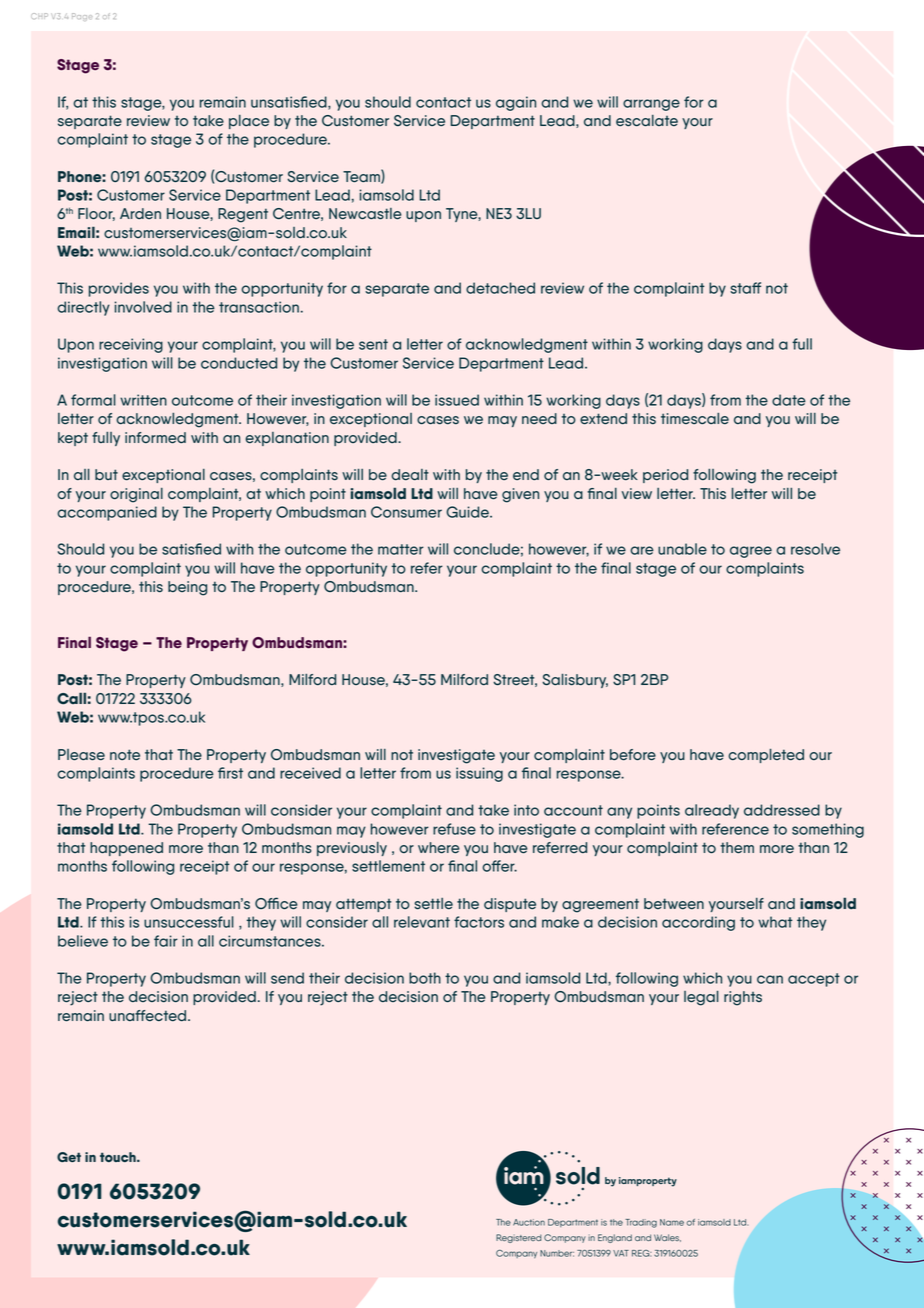 This screenshot has width=924, height=1308. What do you see at coordinates (422, 922) in the screenshot?
I see `relevant` at bounding box center [422, 922].
